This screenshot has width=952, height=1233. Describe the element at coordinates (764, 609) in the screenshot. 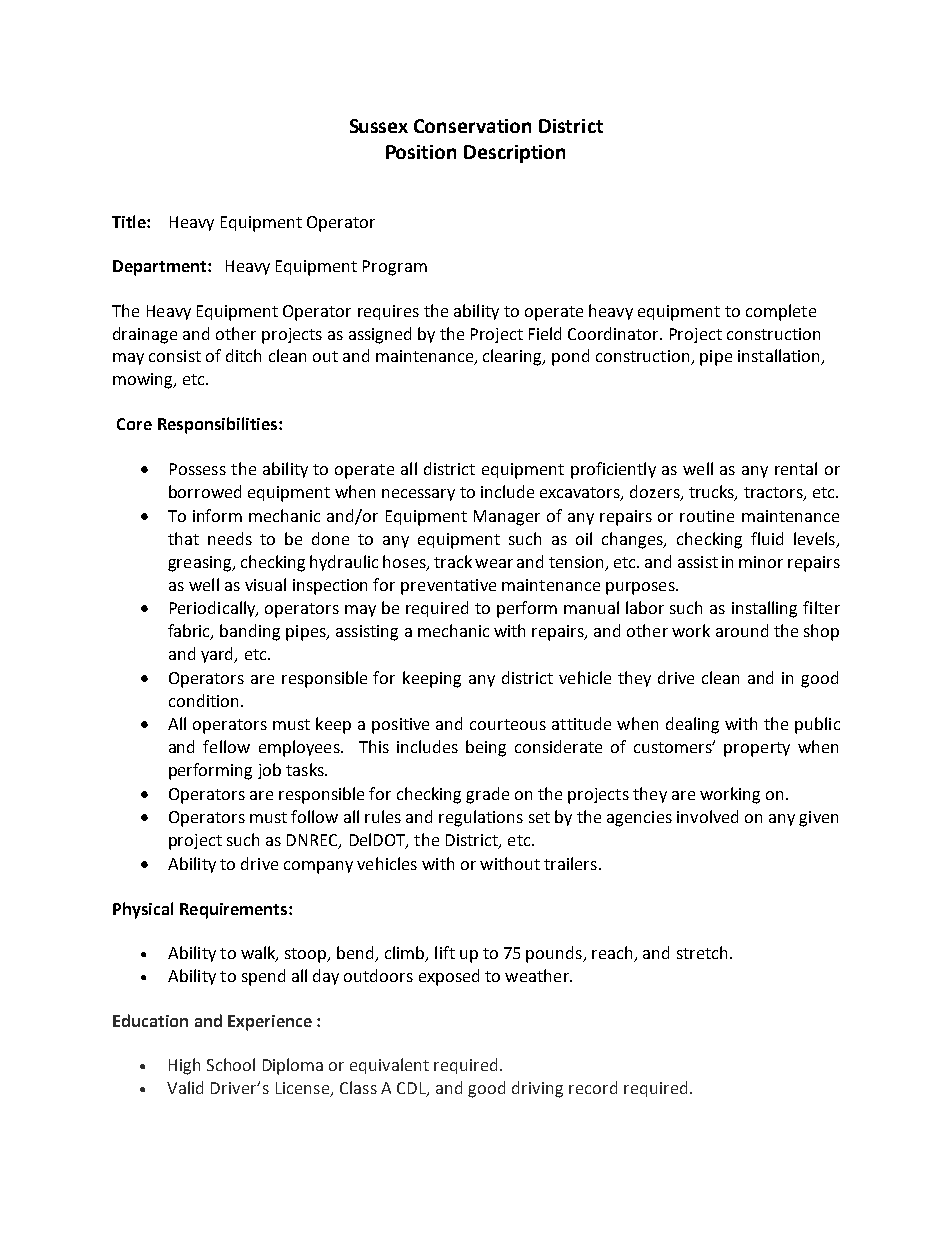

I see `installing` at that location.
